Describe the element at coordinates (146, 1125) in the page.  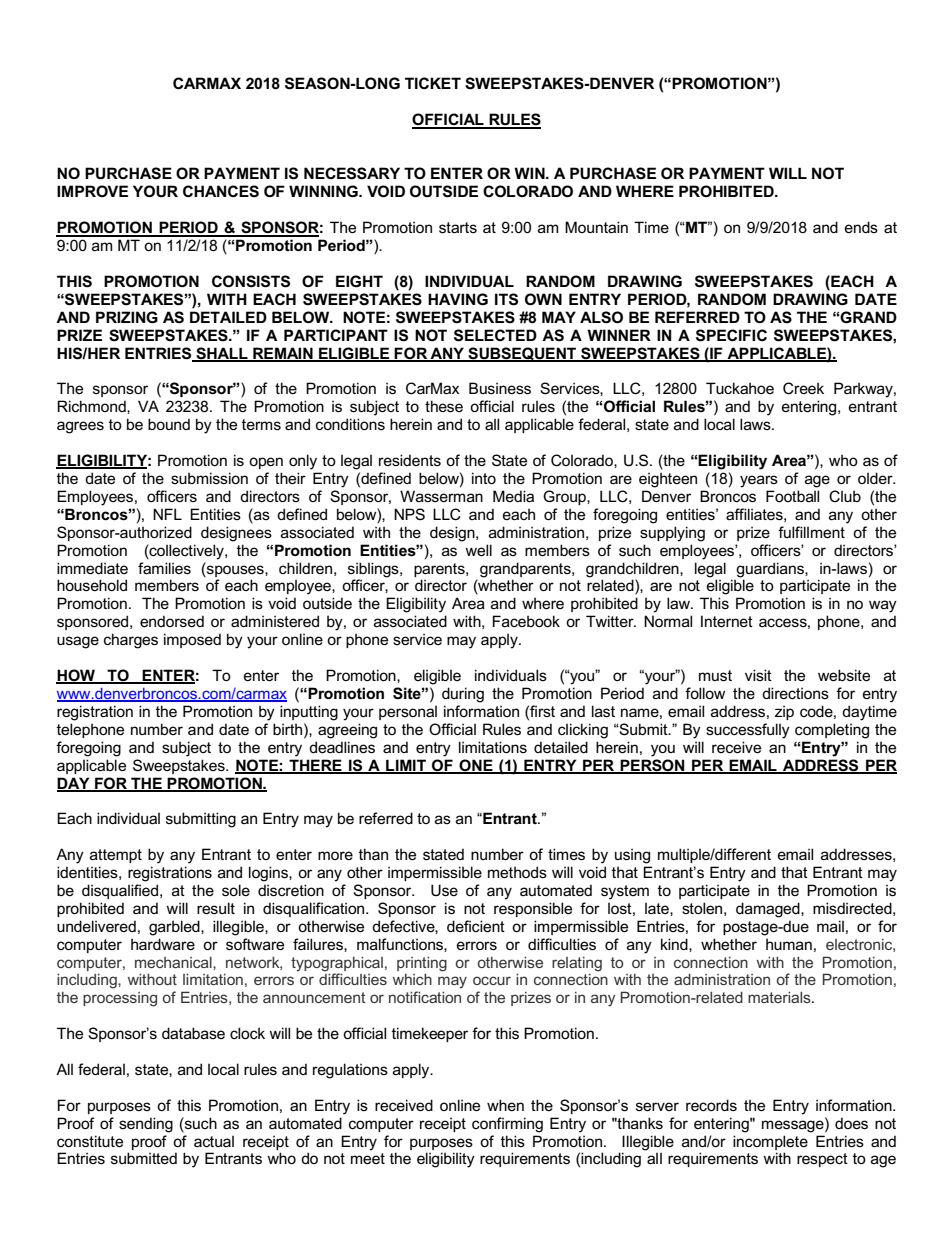
I see `sending` at that location.
